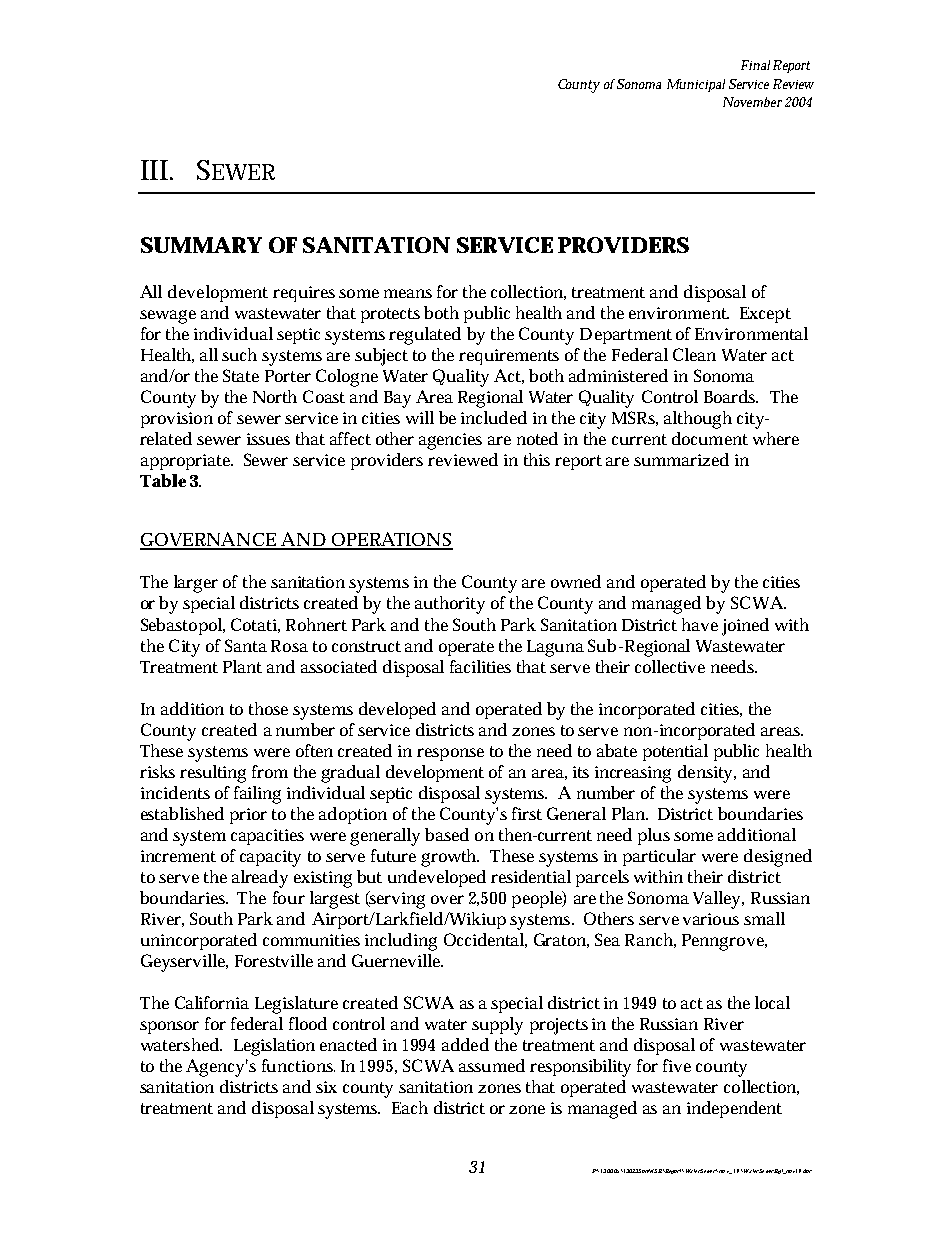 The width and height of the page is (952, 1233). Describe the element at coordinates (700, 624) in the page. I see `have` at that location.
